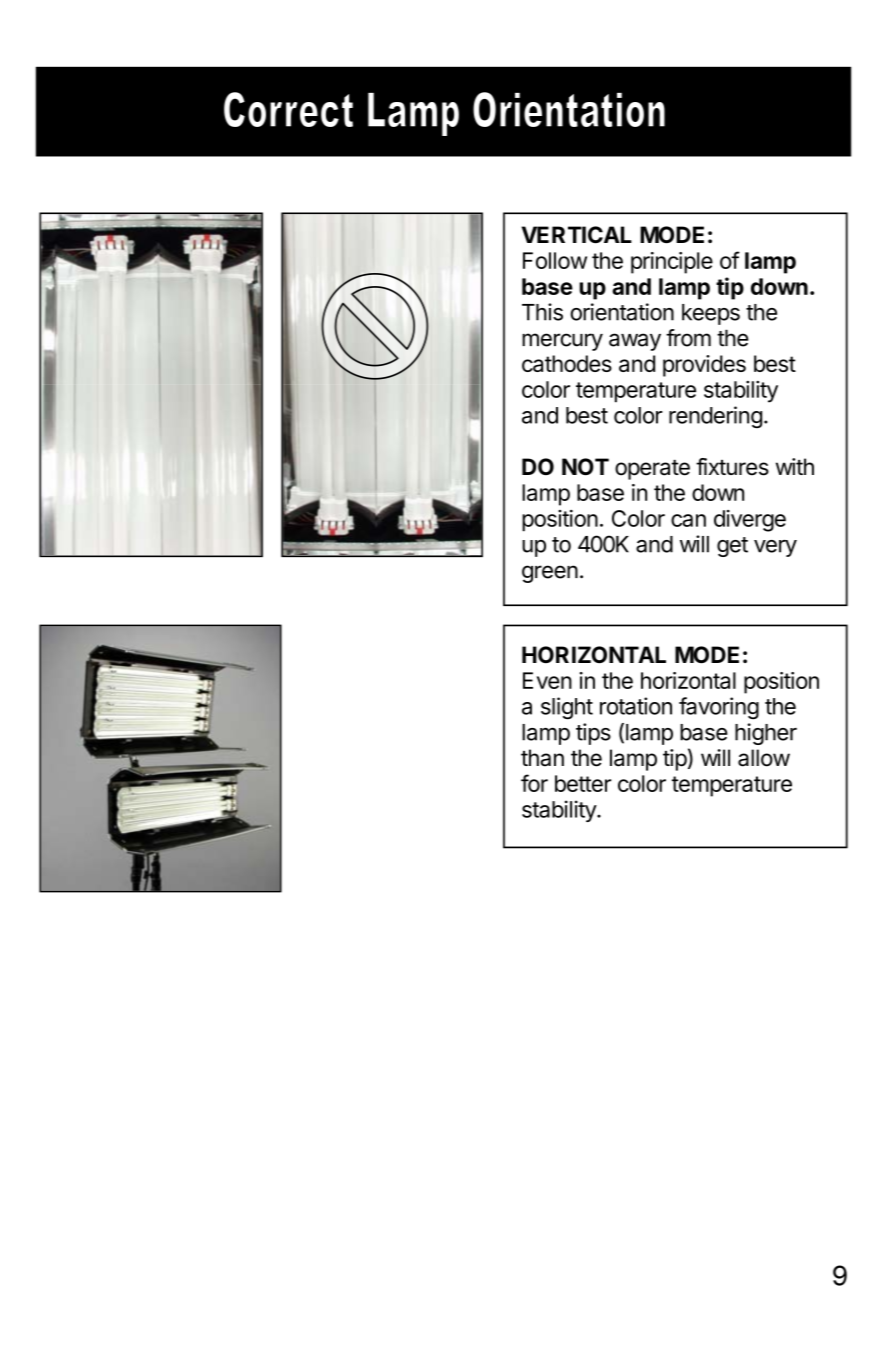 The height and width of the screenshot is (1372, 887). What do you see at coordinates (672, 263) in the screenshot?
I see `principle` at bounding box center [672, 263].
